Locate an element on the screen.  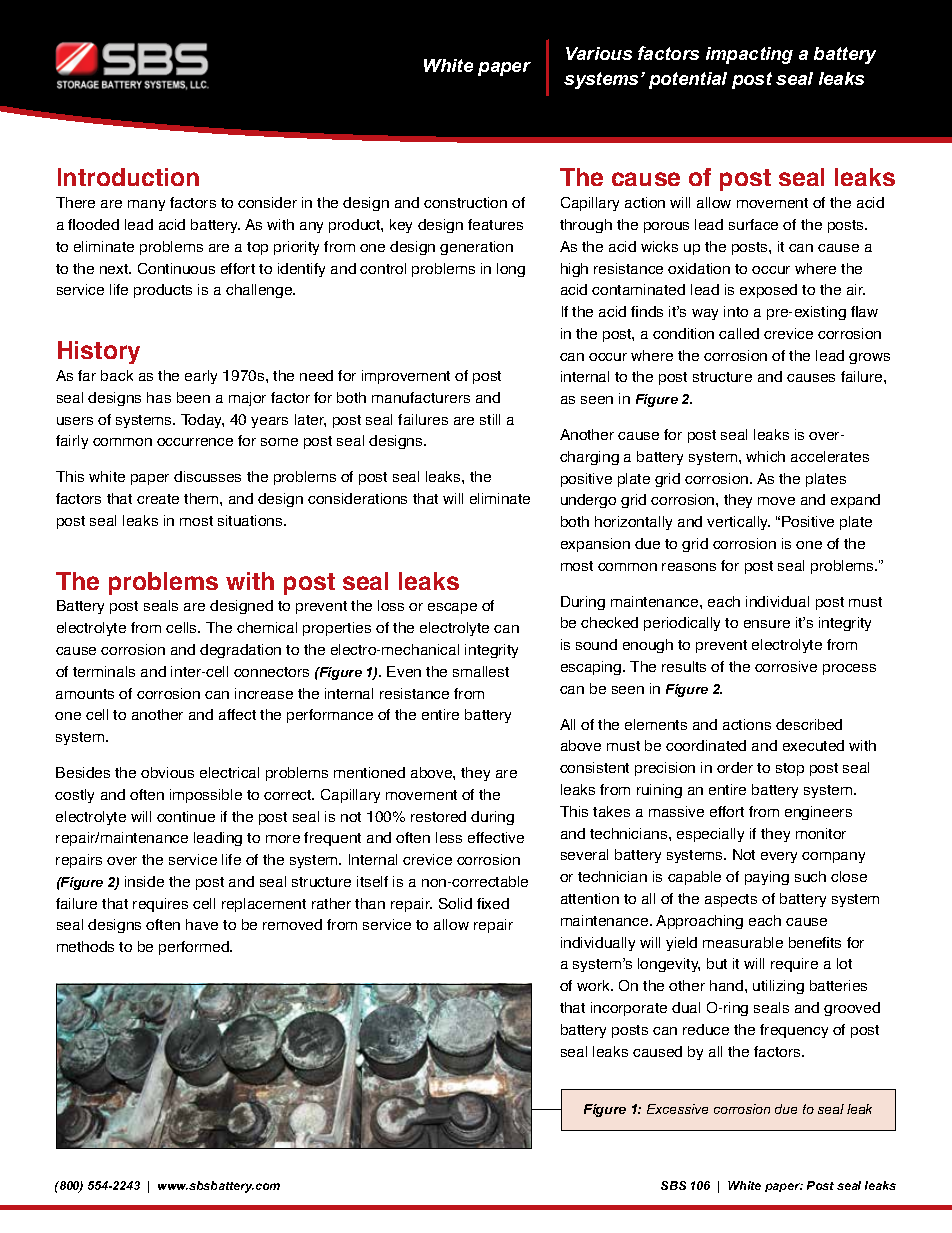
escape is located at coordinates (452, 608).
